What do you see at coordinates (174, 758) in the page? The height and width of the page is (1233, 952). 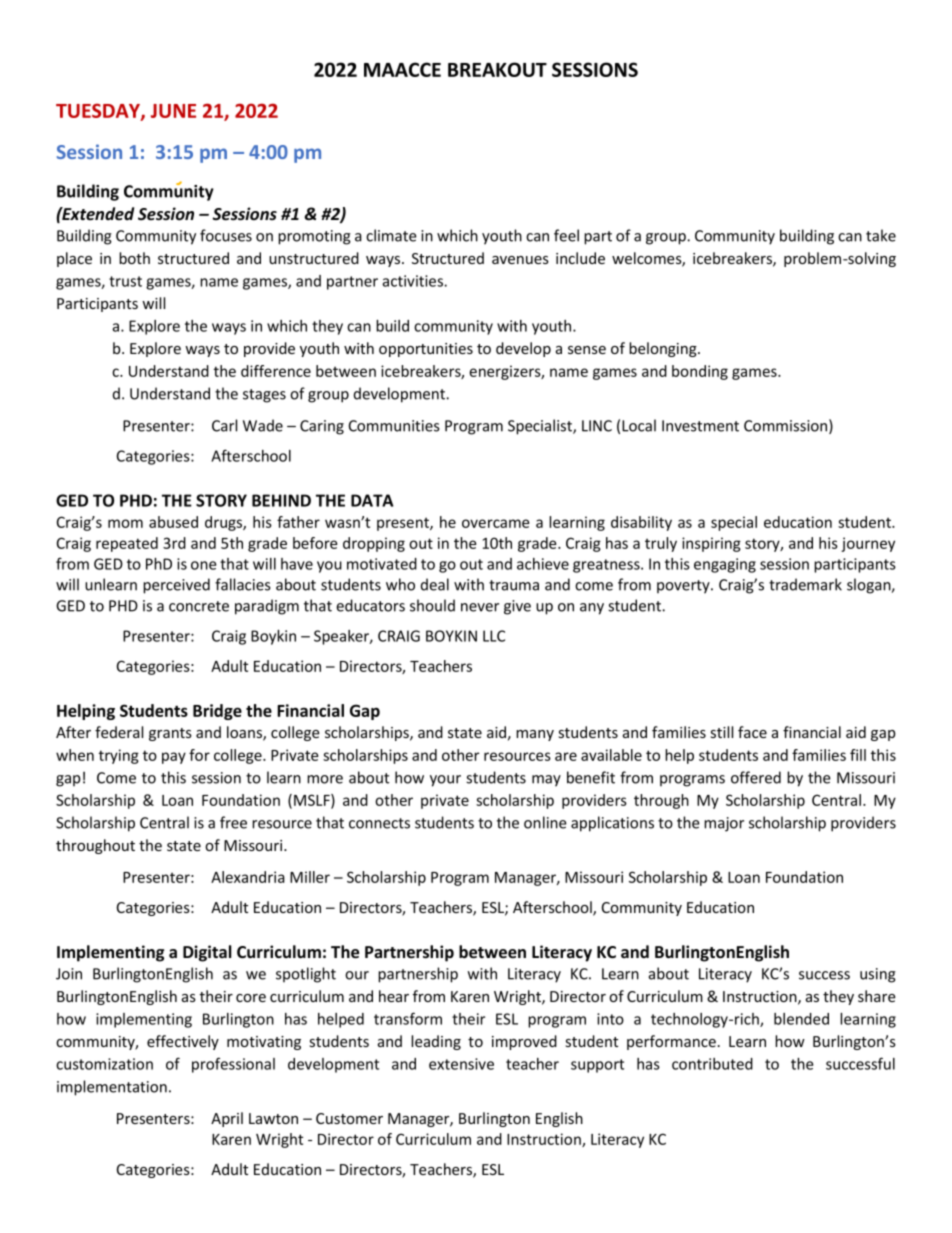 I see `pay` at bounding box center [174, 758].
